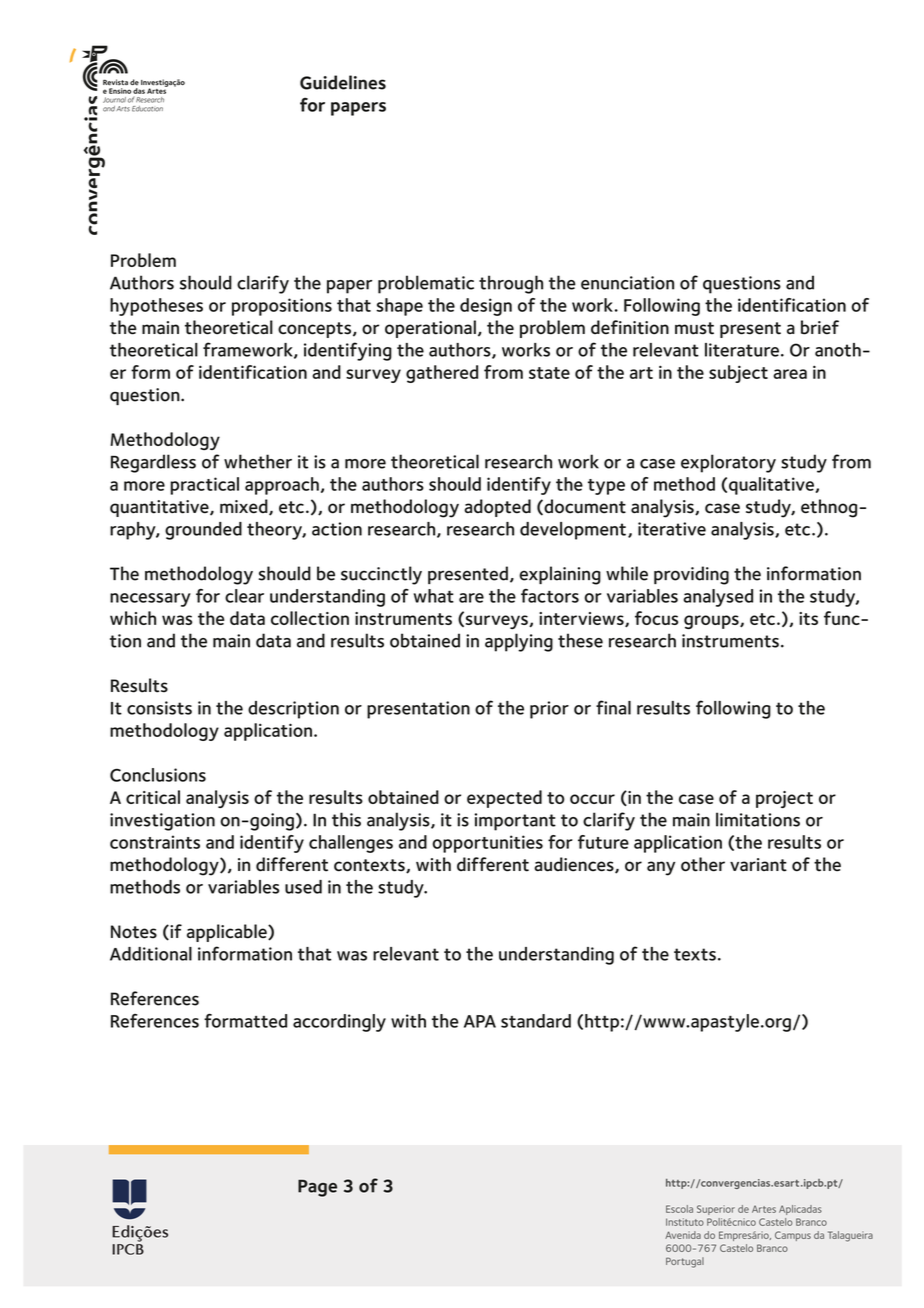  What do you see at coordinates (738, 374) in the screenshot?
I see `subject` at bounding box center [738, 374].
